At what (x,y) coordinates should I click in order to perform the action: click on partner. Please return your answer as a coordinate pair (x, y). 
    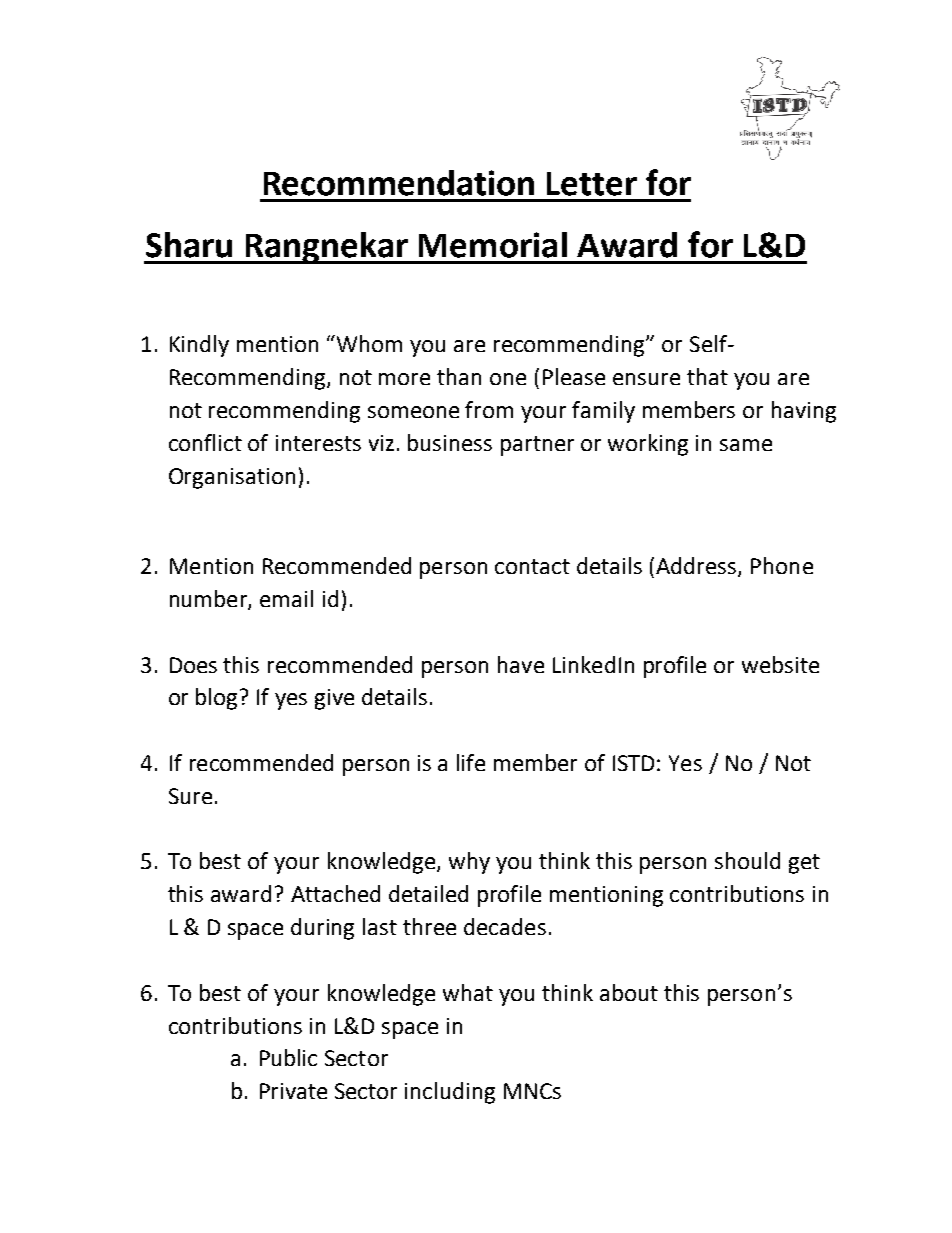
    Looking at the image, I should click on (537, 446).
